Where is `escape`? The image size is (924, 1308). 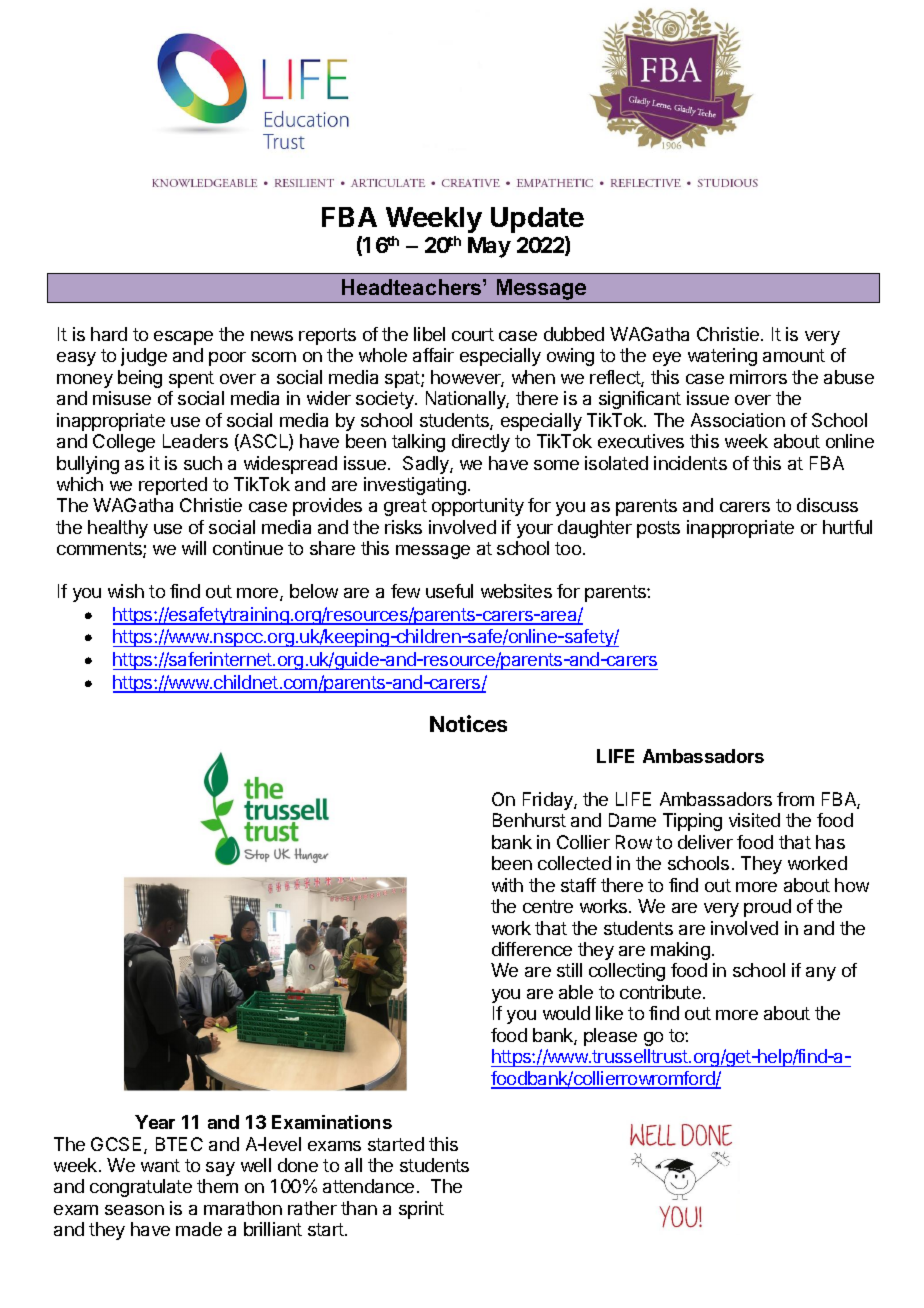
escape is located at coordinates (183, 338).
